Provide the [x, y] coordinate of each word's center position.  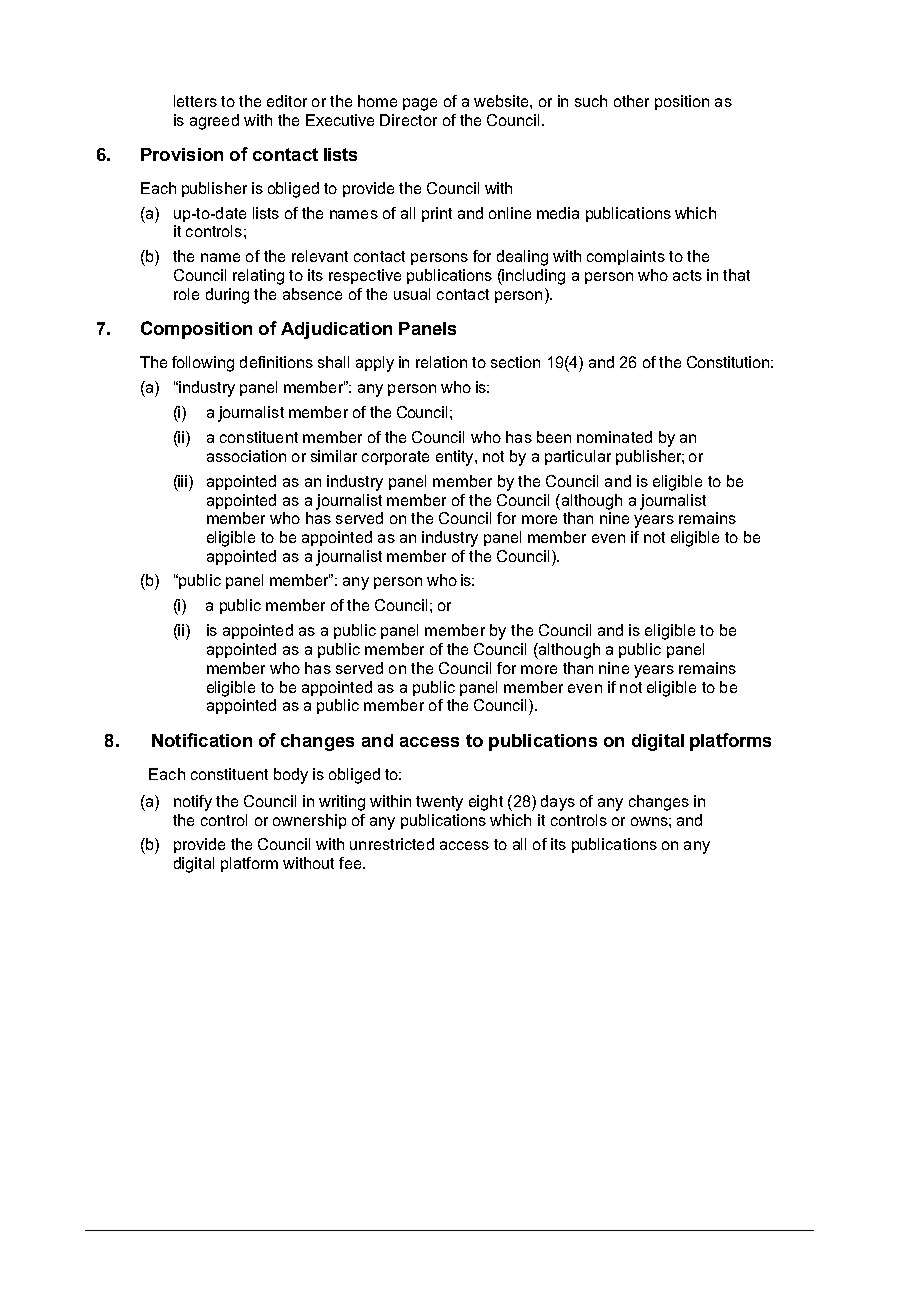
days [558, 803]
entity [456, 458]
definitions [276, 362]
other [631, 101]
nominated [614, 437]
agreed [214, 122]
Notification [202, 740]
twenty [439, 803]
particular [578, 457]
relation [441, 362]
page [420, 104]
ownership [309, 821]
